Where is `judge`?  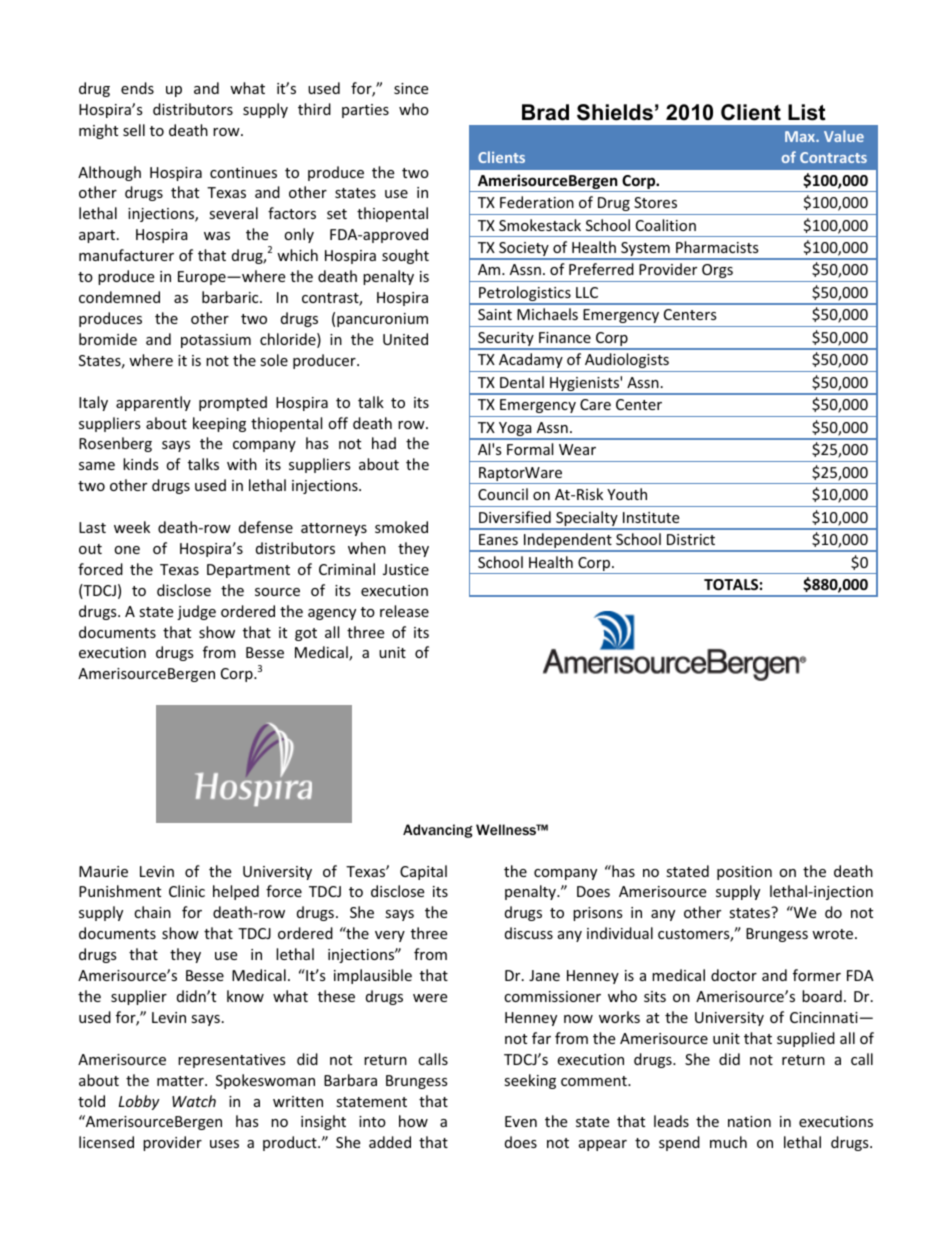 judge is located at coordinates (196, 612).
